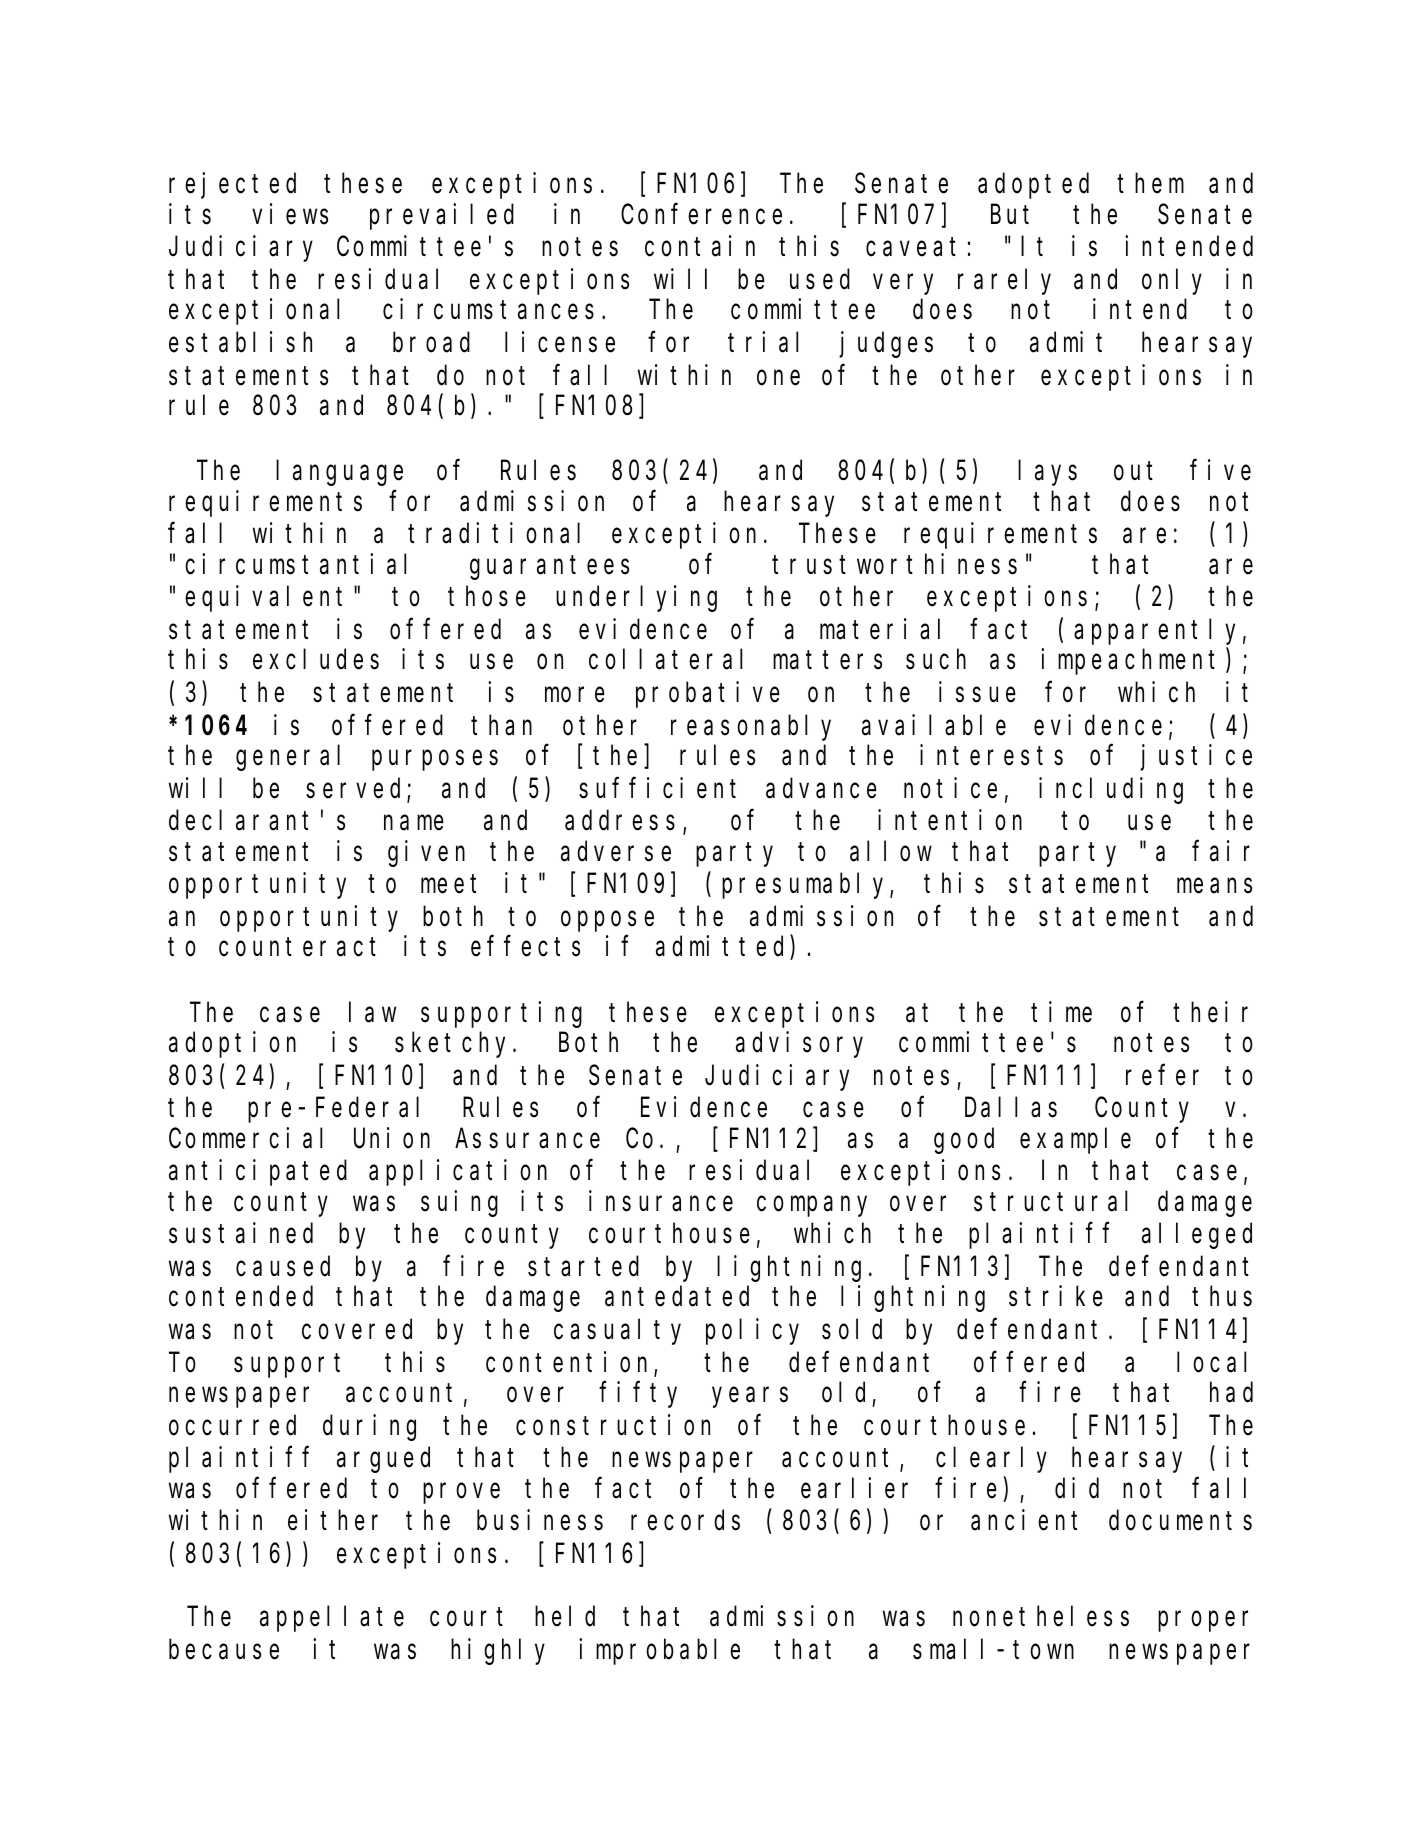 The width and height of the image is (1428, 1848). What do you see at coordinates (290, 214) in the image?
I see `views` at bounding box center [290, 214].
